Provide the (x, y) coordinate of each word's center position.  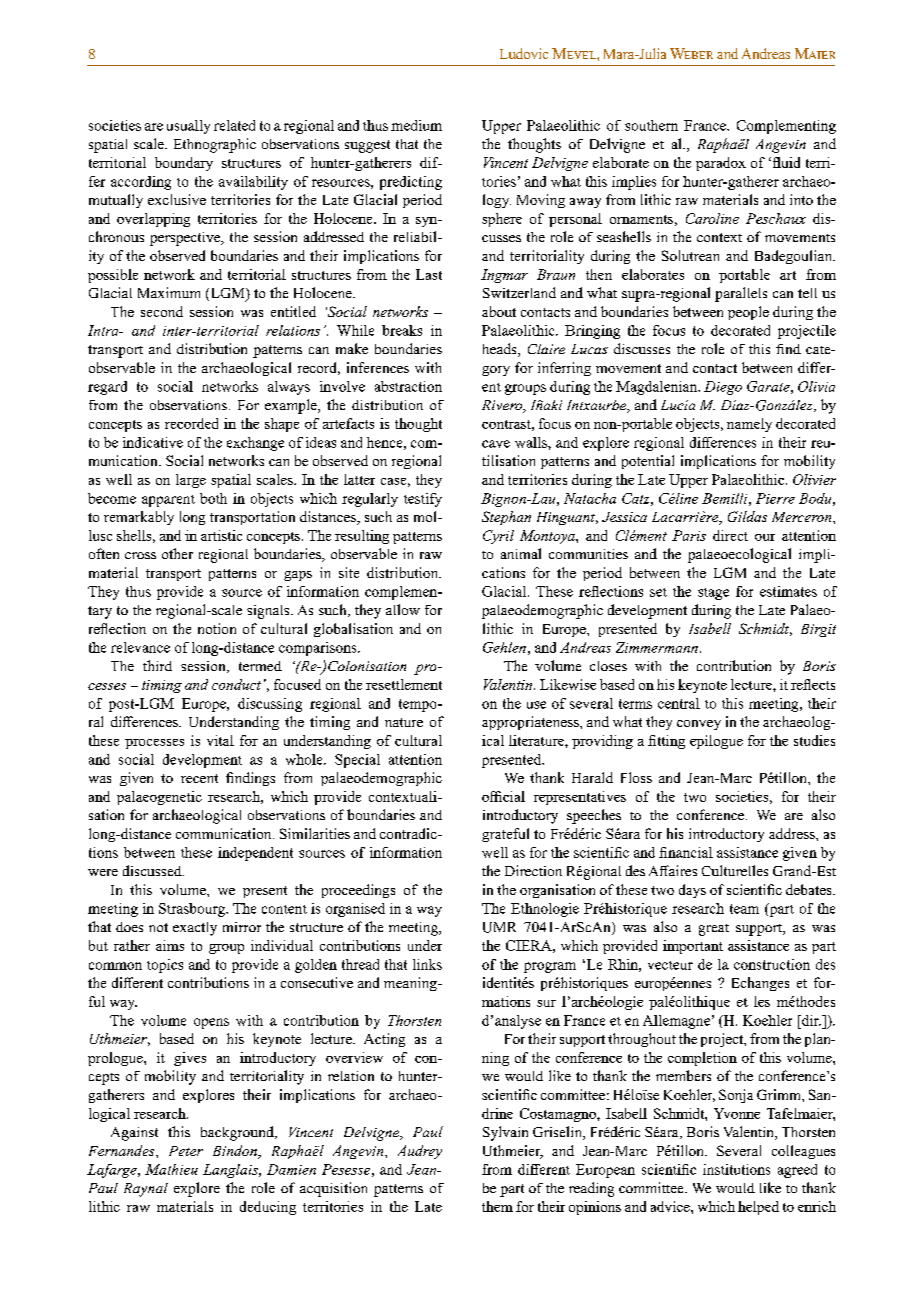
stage (713, 594)
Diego (723, 388)
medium (416, 125)
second (162, 311)
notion (217, 628)
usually (188, 127)
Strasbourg (193, 910)
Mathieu (171, 1169)
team (744, 909)
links (427, 964)
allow (403, 609)
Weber (691, 53)
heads (501, 350)
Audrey (420, 1152)
